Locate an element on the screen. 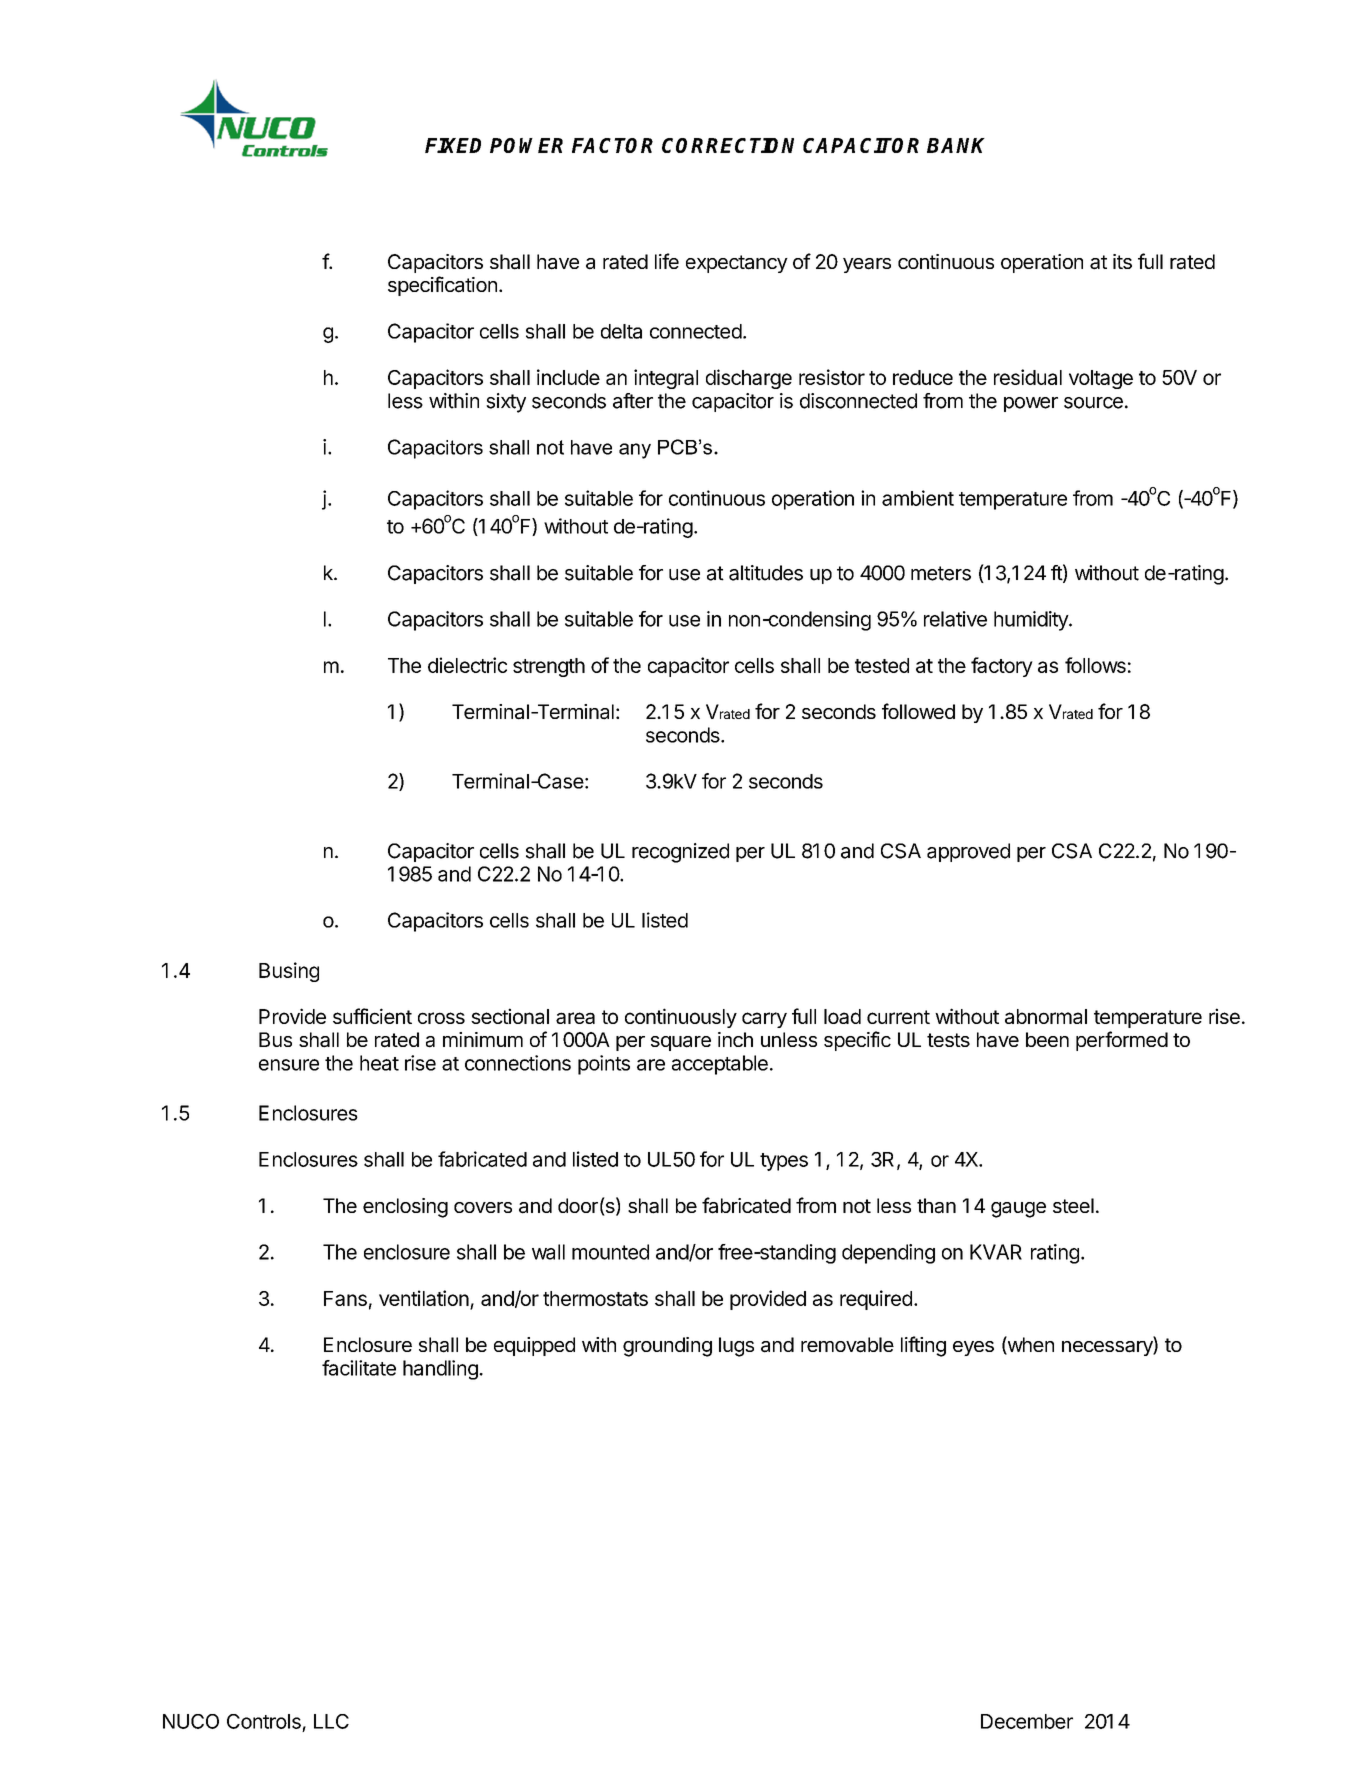 This screenshot has height=1773, width=1370. residual is located at coordinates (1028, 377).
